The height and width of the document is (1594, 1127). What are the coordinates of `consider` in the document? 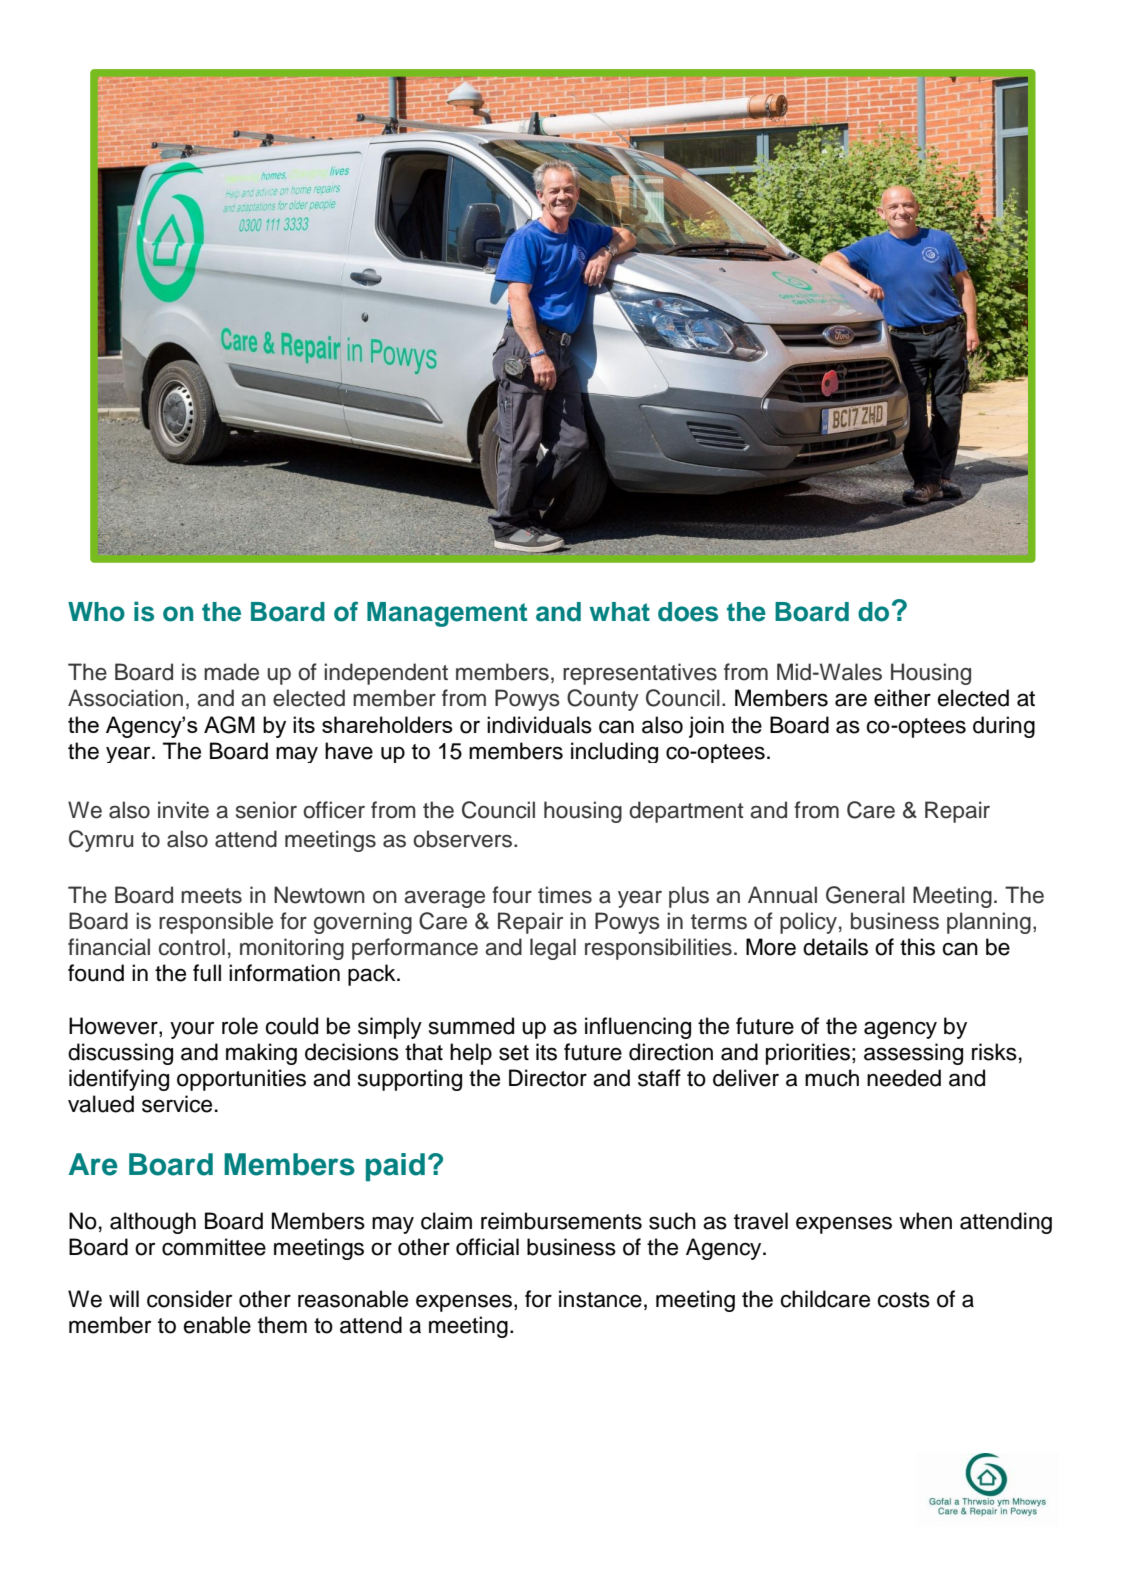 It's located at (189, 1299).
